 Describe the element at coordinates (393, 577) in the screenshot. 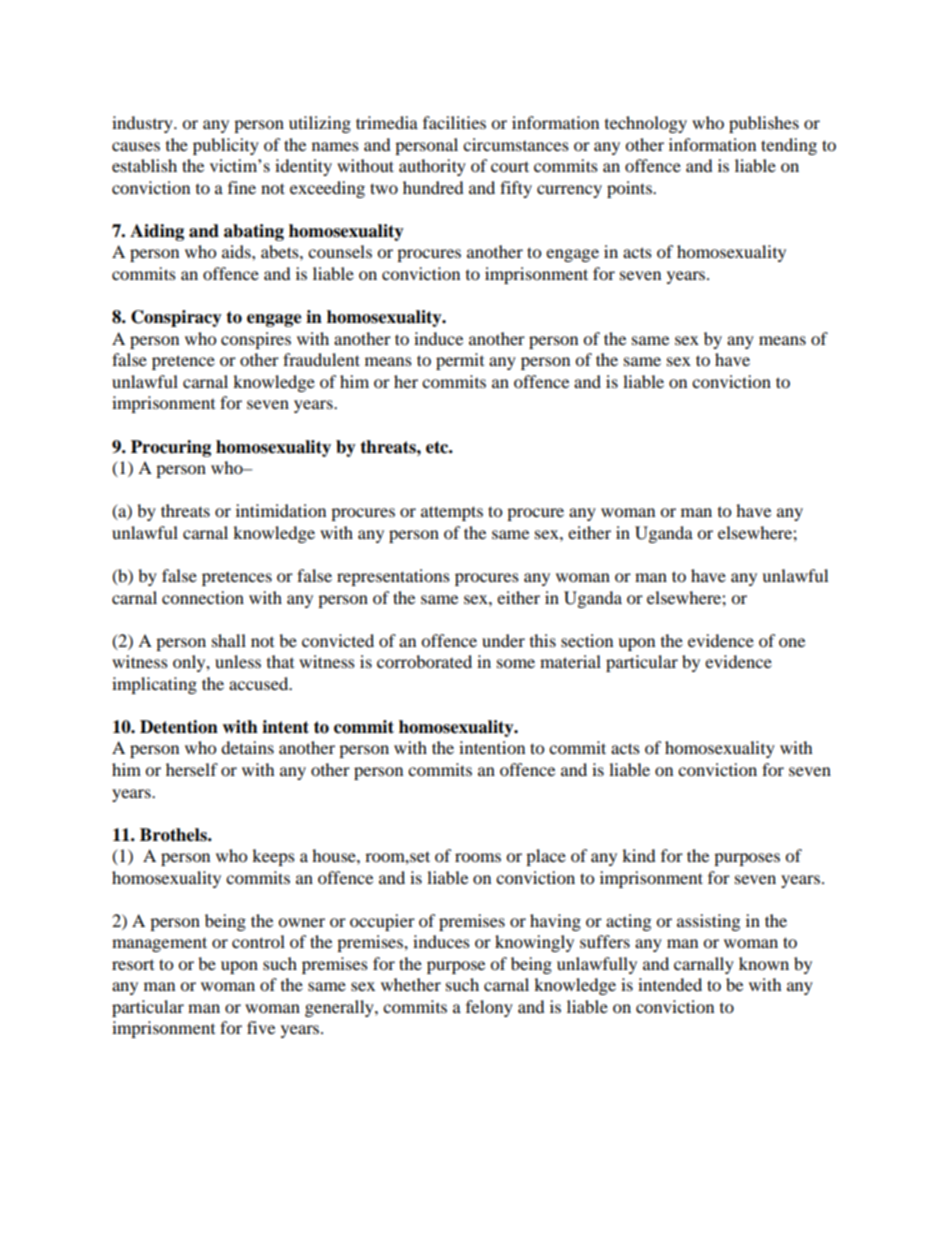

I see `representations` at that location.
